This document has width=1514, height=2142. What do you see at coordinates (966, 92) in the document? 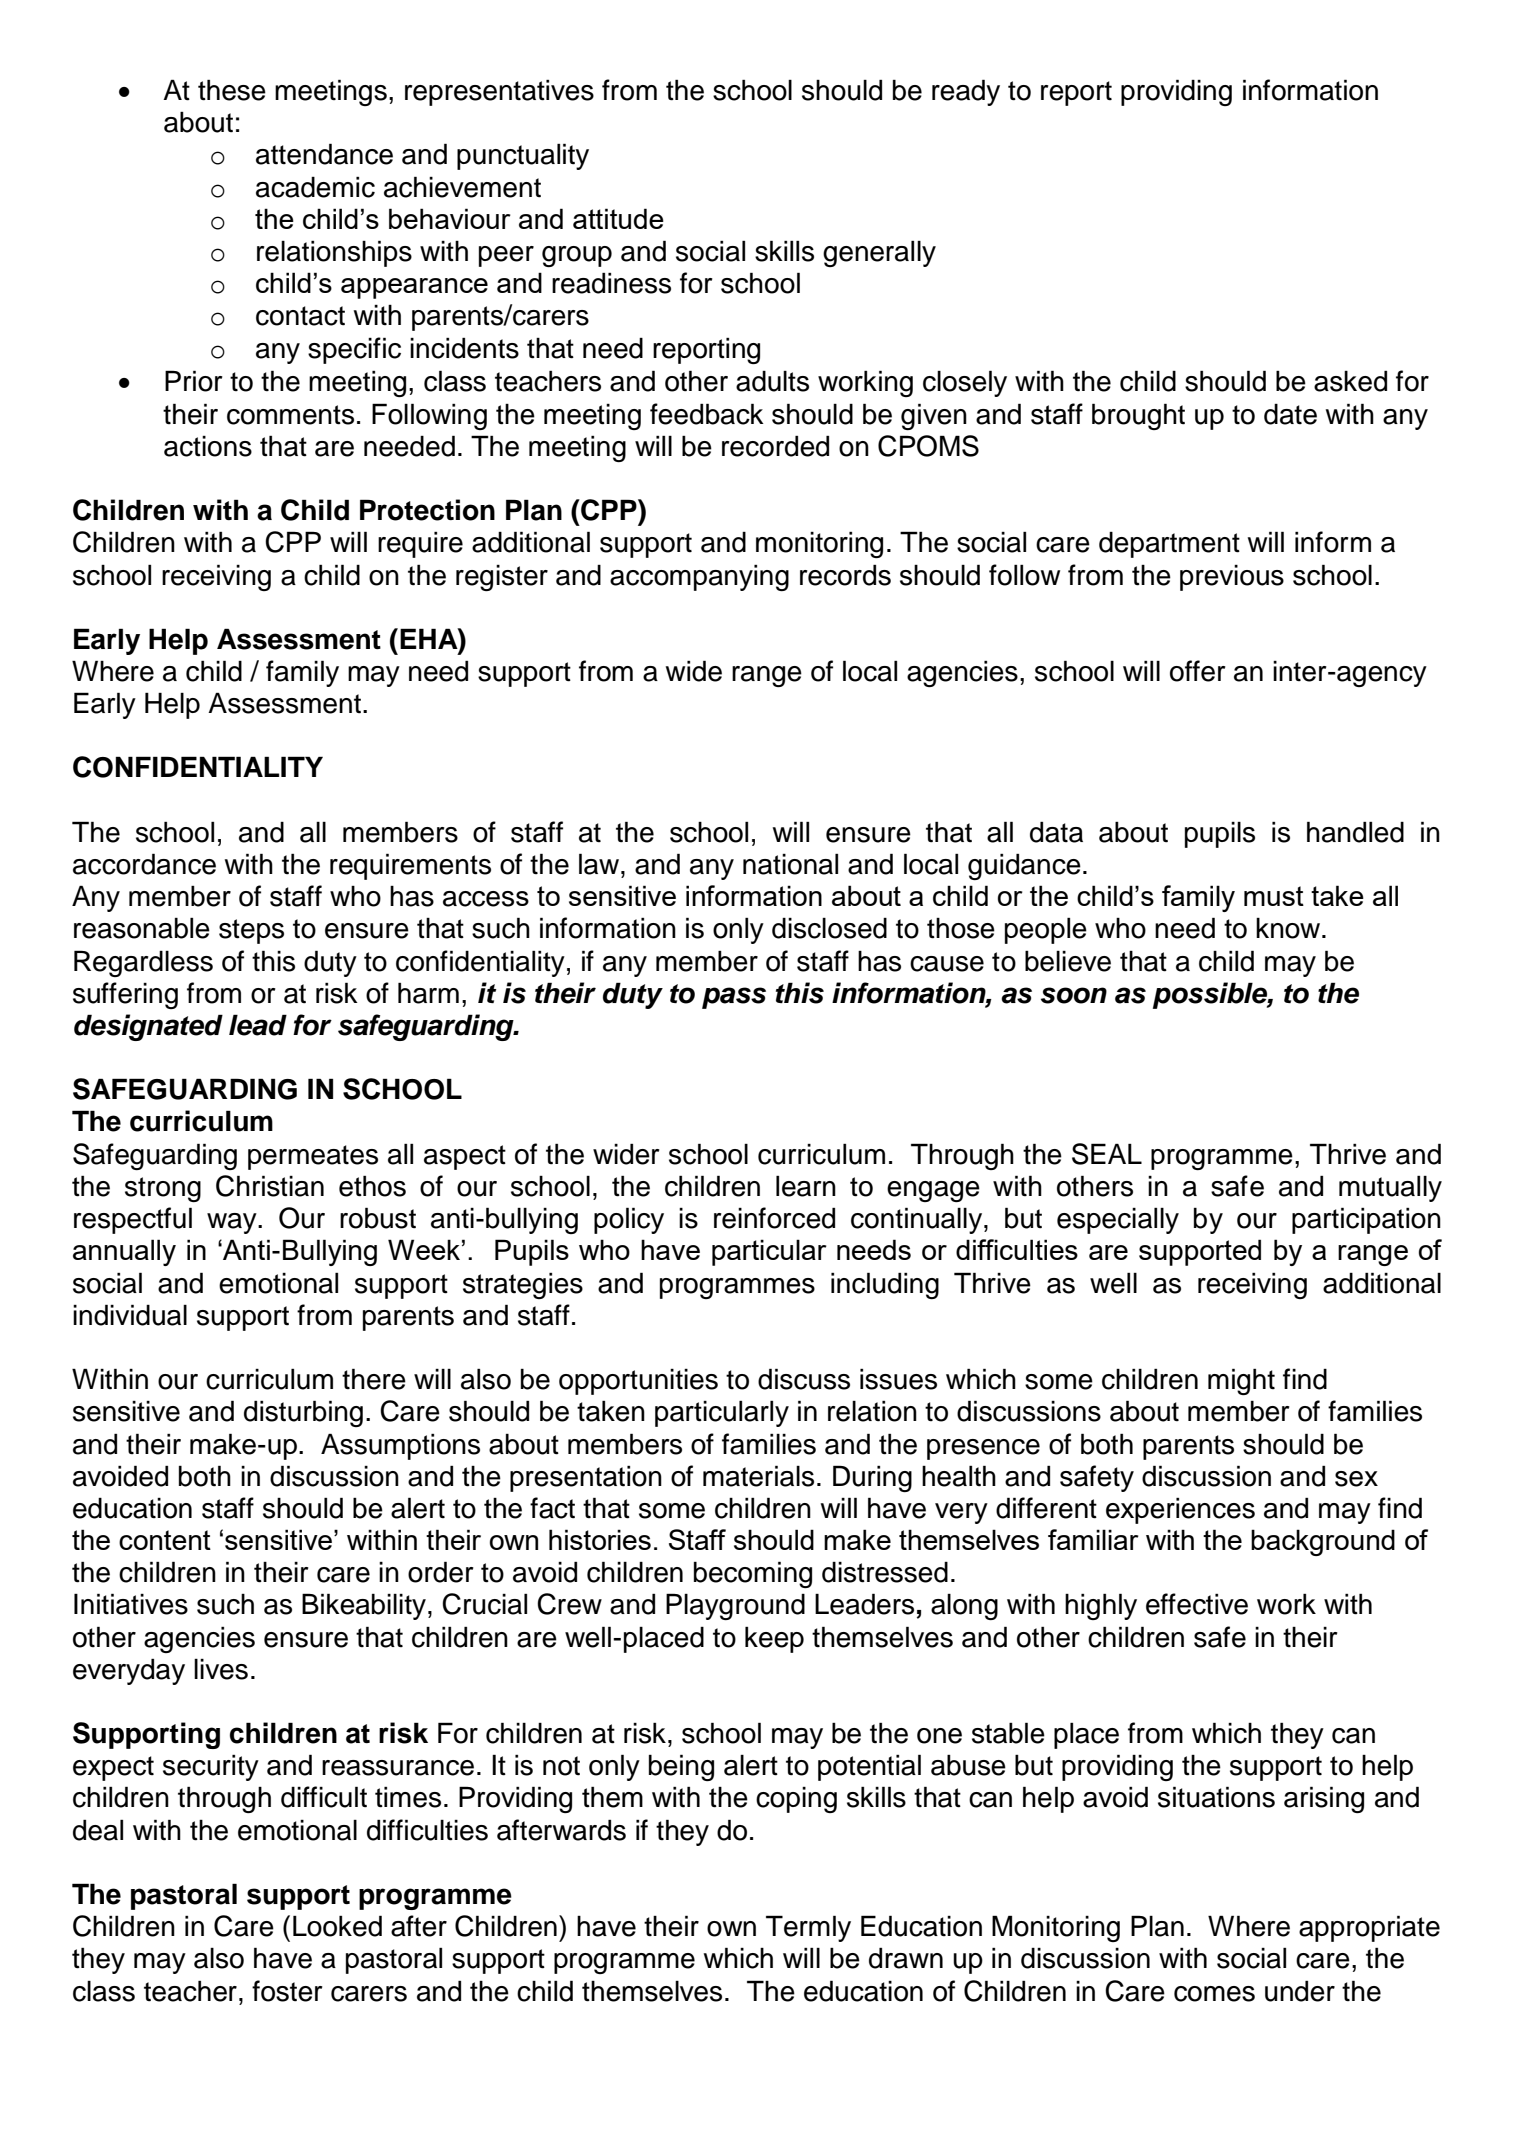
I see `ready` at bounding box center [966, 92].
